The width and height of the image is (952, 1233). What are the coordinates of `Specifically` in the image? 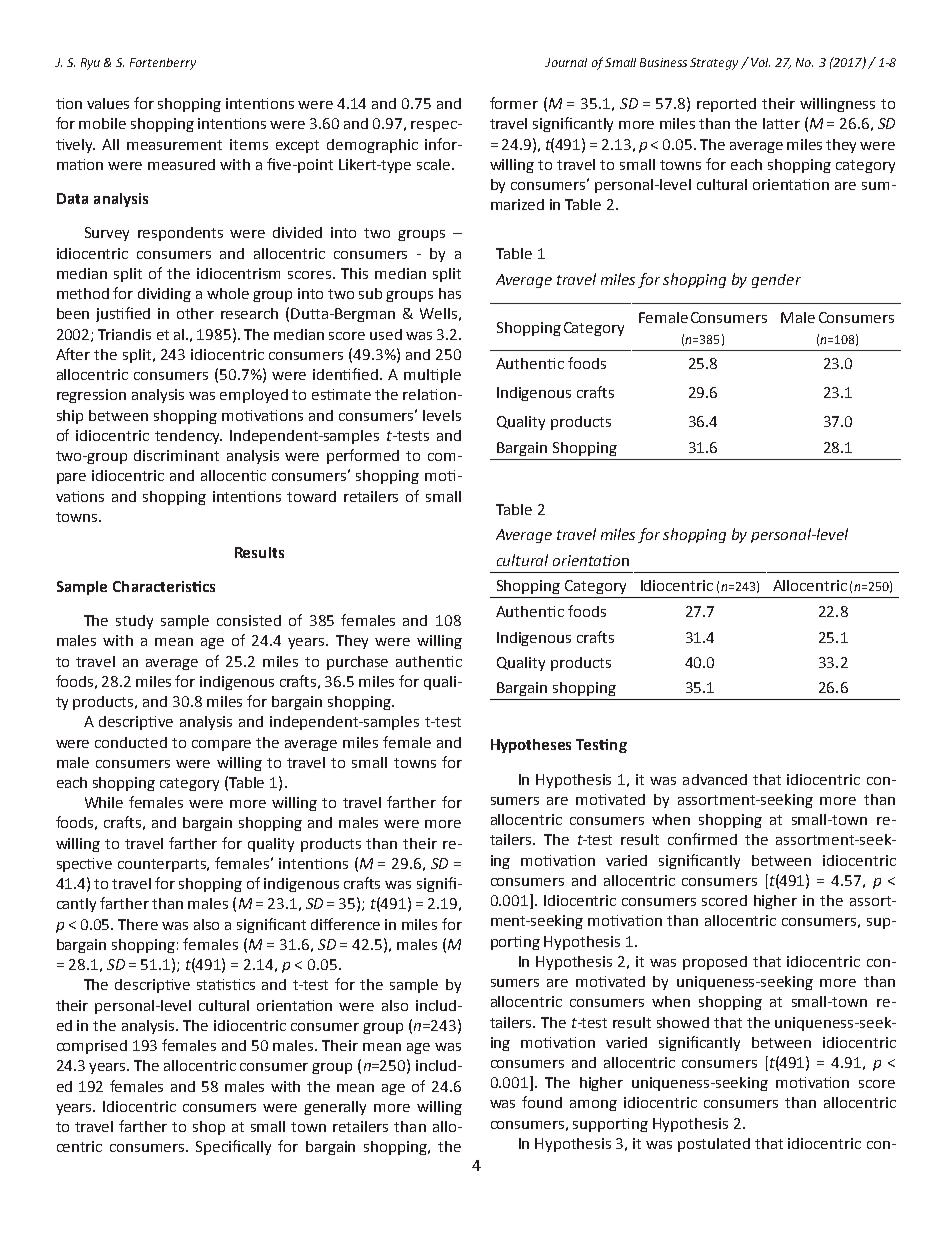 It's located at (233, 1147).
